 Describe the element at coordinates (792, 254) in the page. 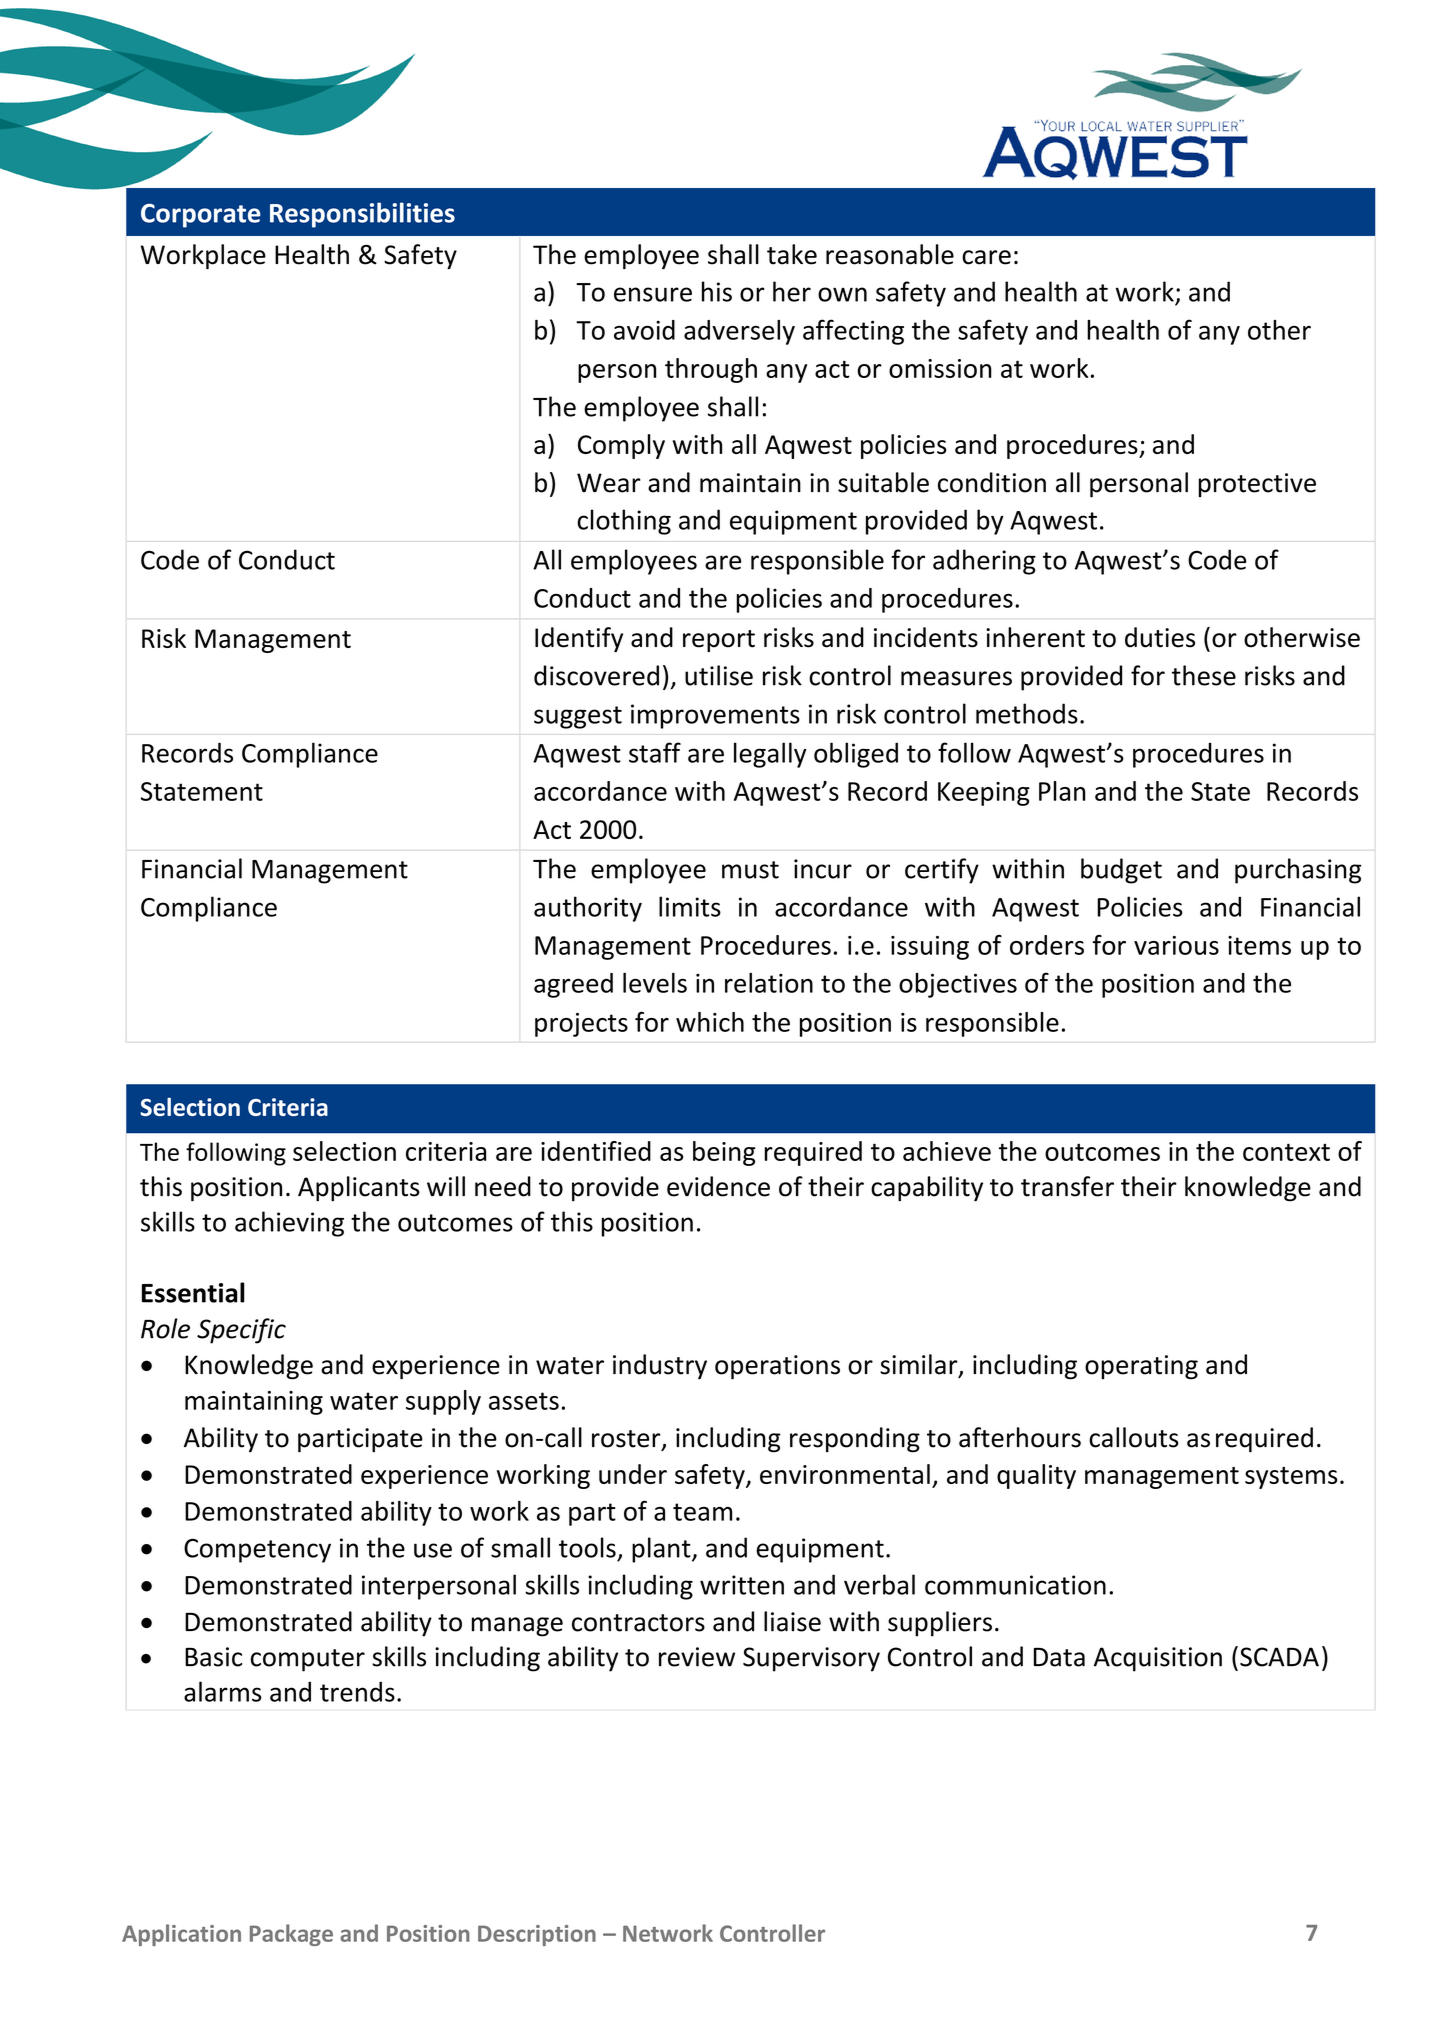

I see `take` at that location.
